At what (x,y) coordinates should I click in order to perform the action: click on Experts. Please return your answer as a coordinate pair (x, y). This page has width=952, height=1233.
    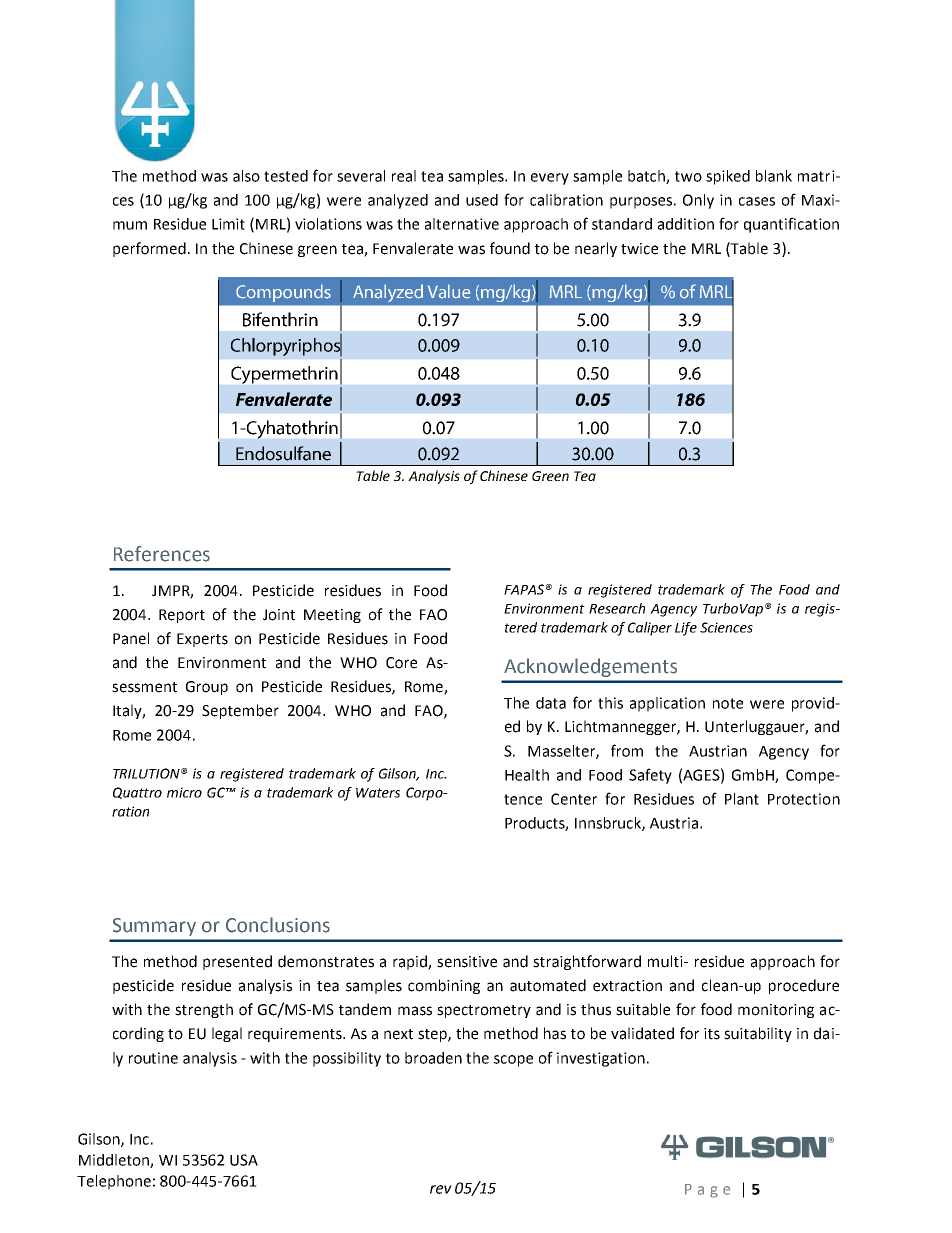
    Looking at the image, I should click on (202, 640).
